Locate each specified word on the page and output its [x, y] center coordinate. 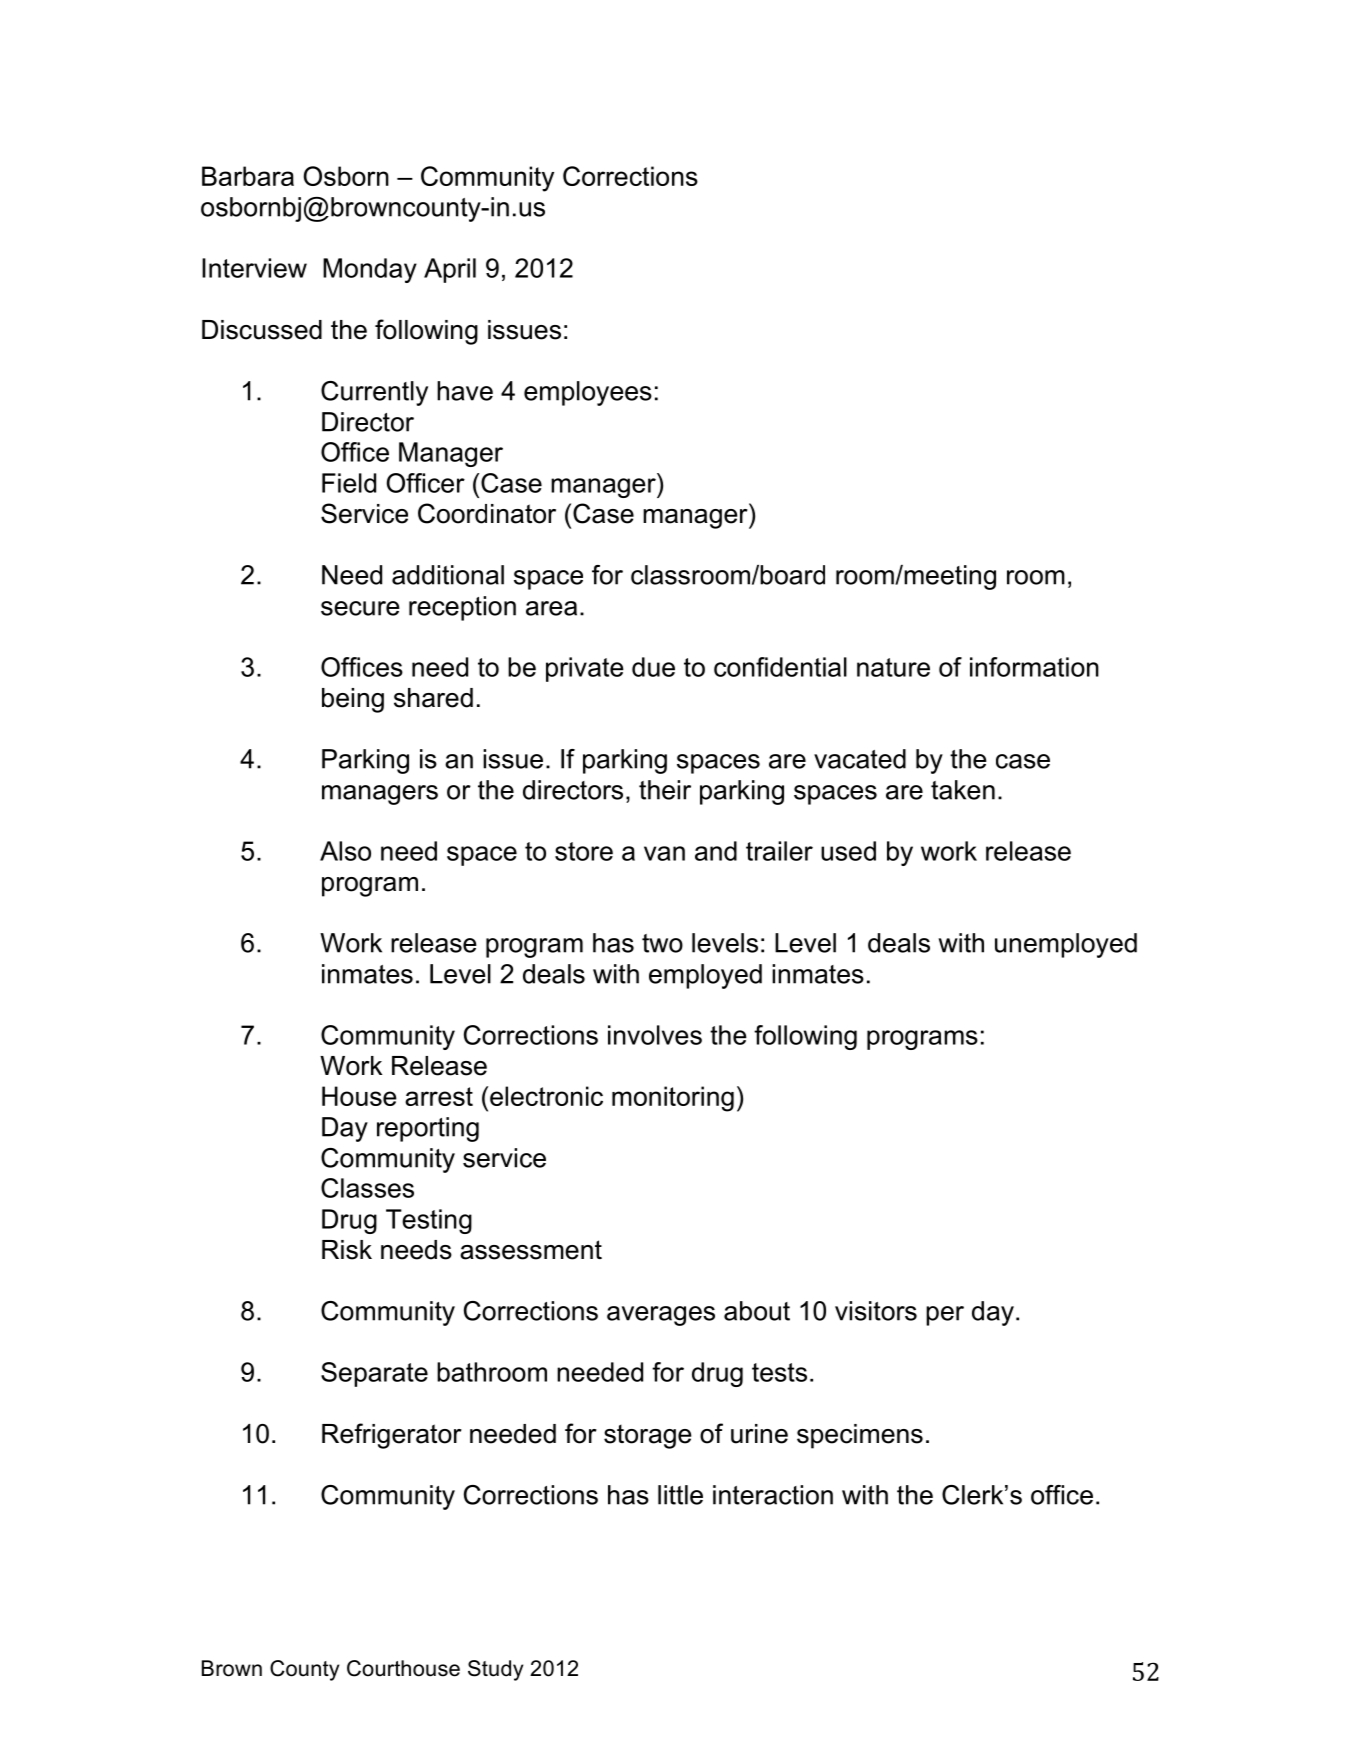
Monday [370, 270]
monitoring [673, 1099]
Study [495, 1670]
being [353, 700]
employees [588, 393]
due [653, 667]
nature [893, 667]
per [945, 1316]
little [680, 1495]
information [1034, 667]
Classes [367, 1188]
